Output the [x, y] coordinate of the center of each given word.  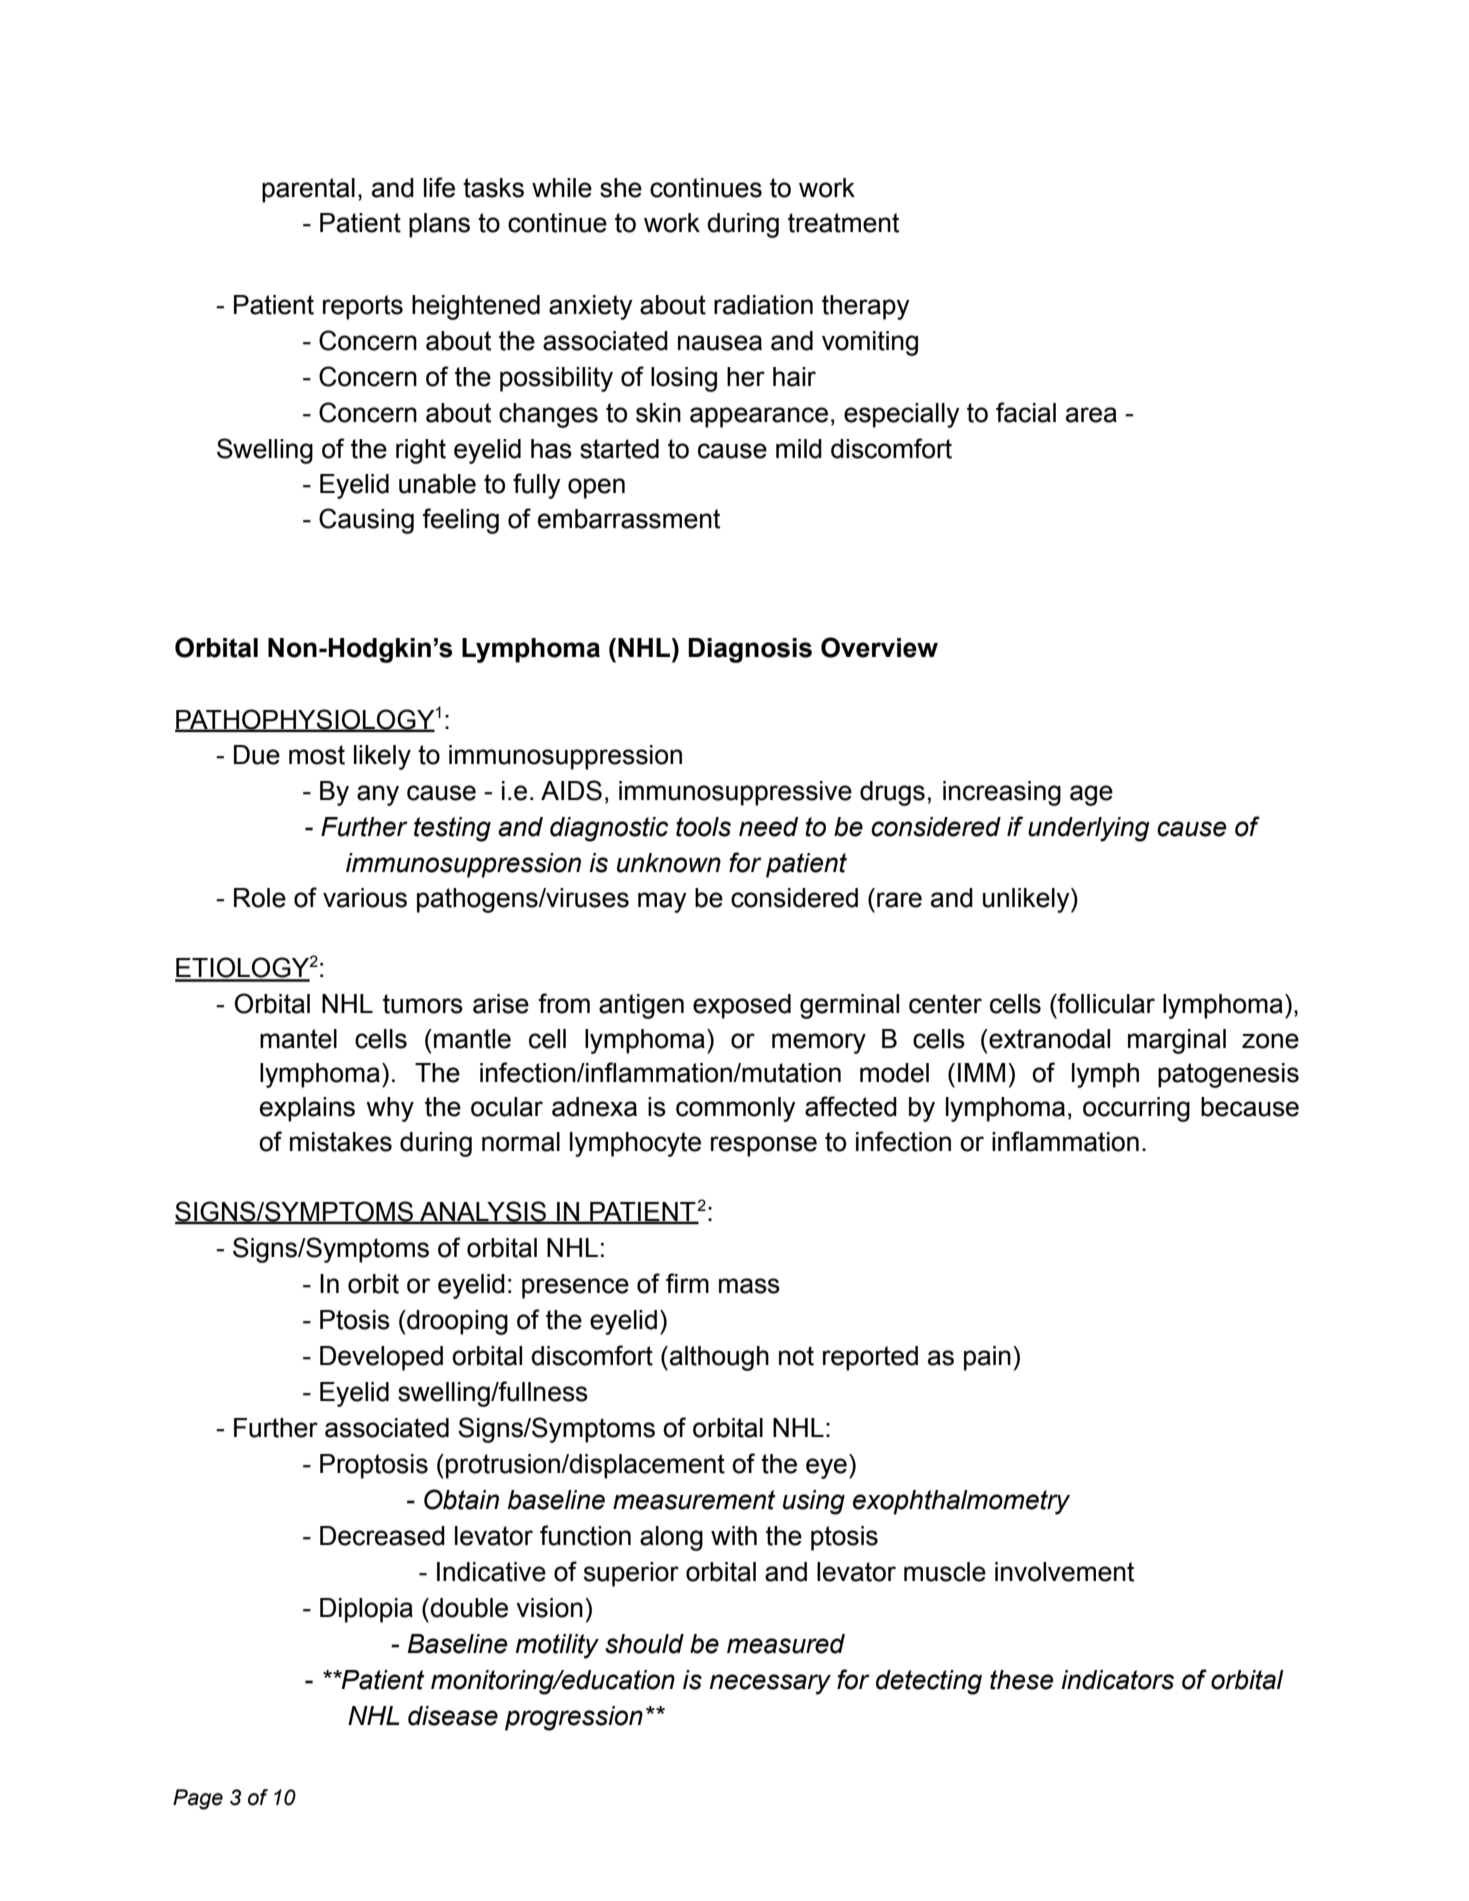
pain [987, 1358]
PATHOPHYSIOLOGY [305, 720]
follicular [1105, 1003]
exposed [742, 1006]
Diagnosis [750, 650]
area [1091, 415]
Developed [381, 1358]
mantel [298, 1039]
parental [308, 190]
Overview [879, 647]
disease [453, 1716]
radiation [763, 305]
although [719, 1358]
